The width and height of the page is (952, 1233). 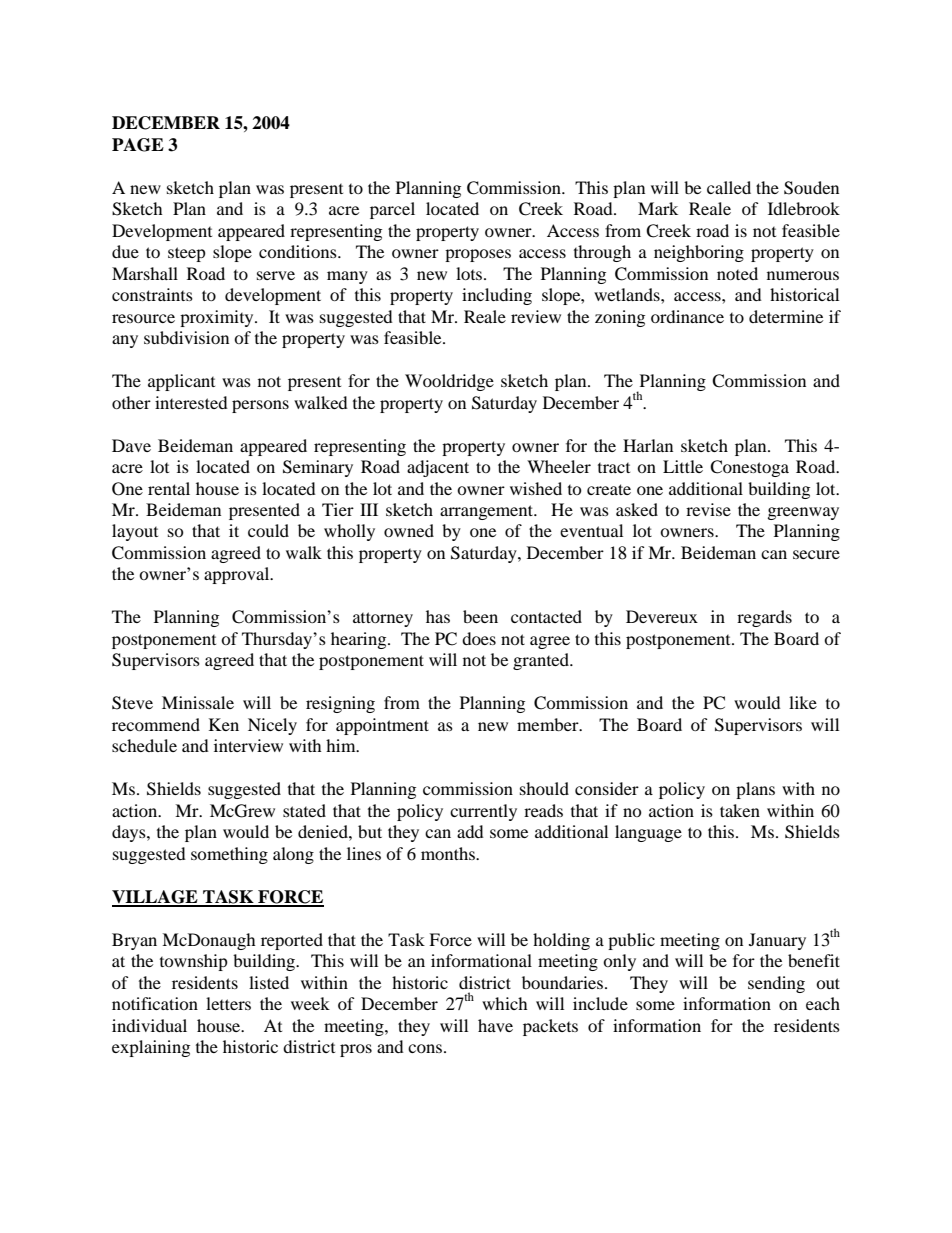 What do you see at coordinates (683, 466) in the page?
I see `Little` at bounding box center [683, 466].
